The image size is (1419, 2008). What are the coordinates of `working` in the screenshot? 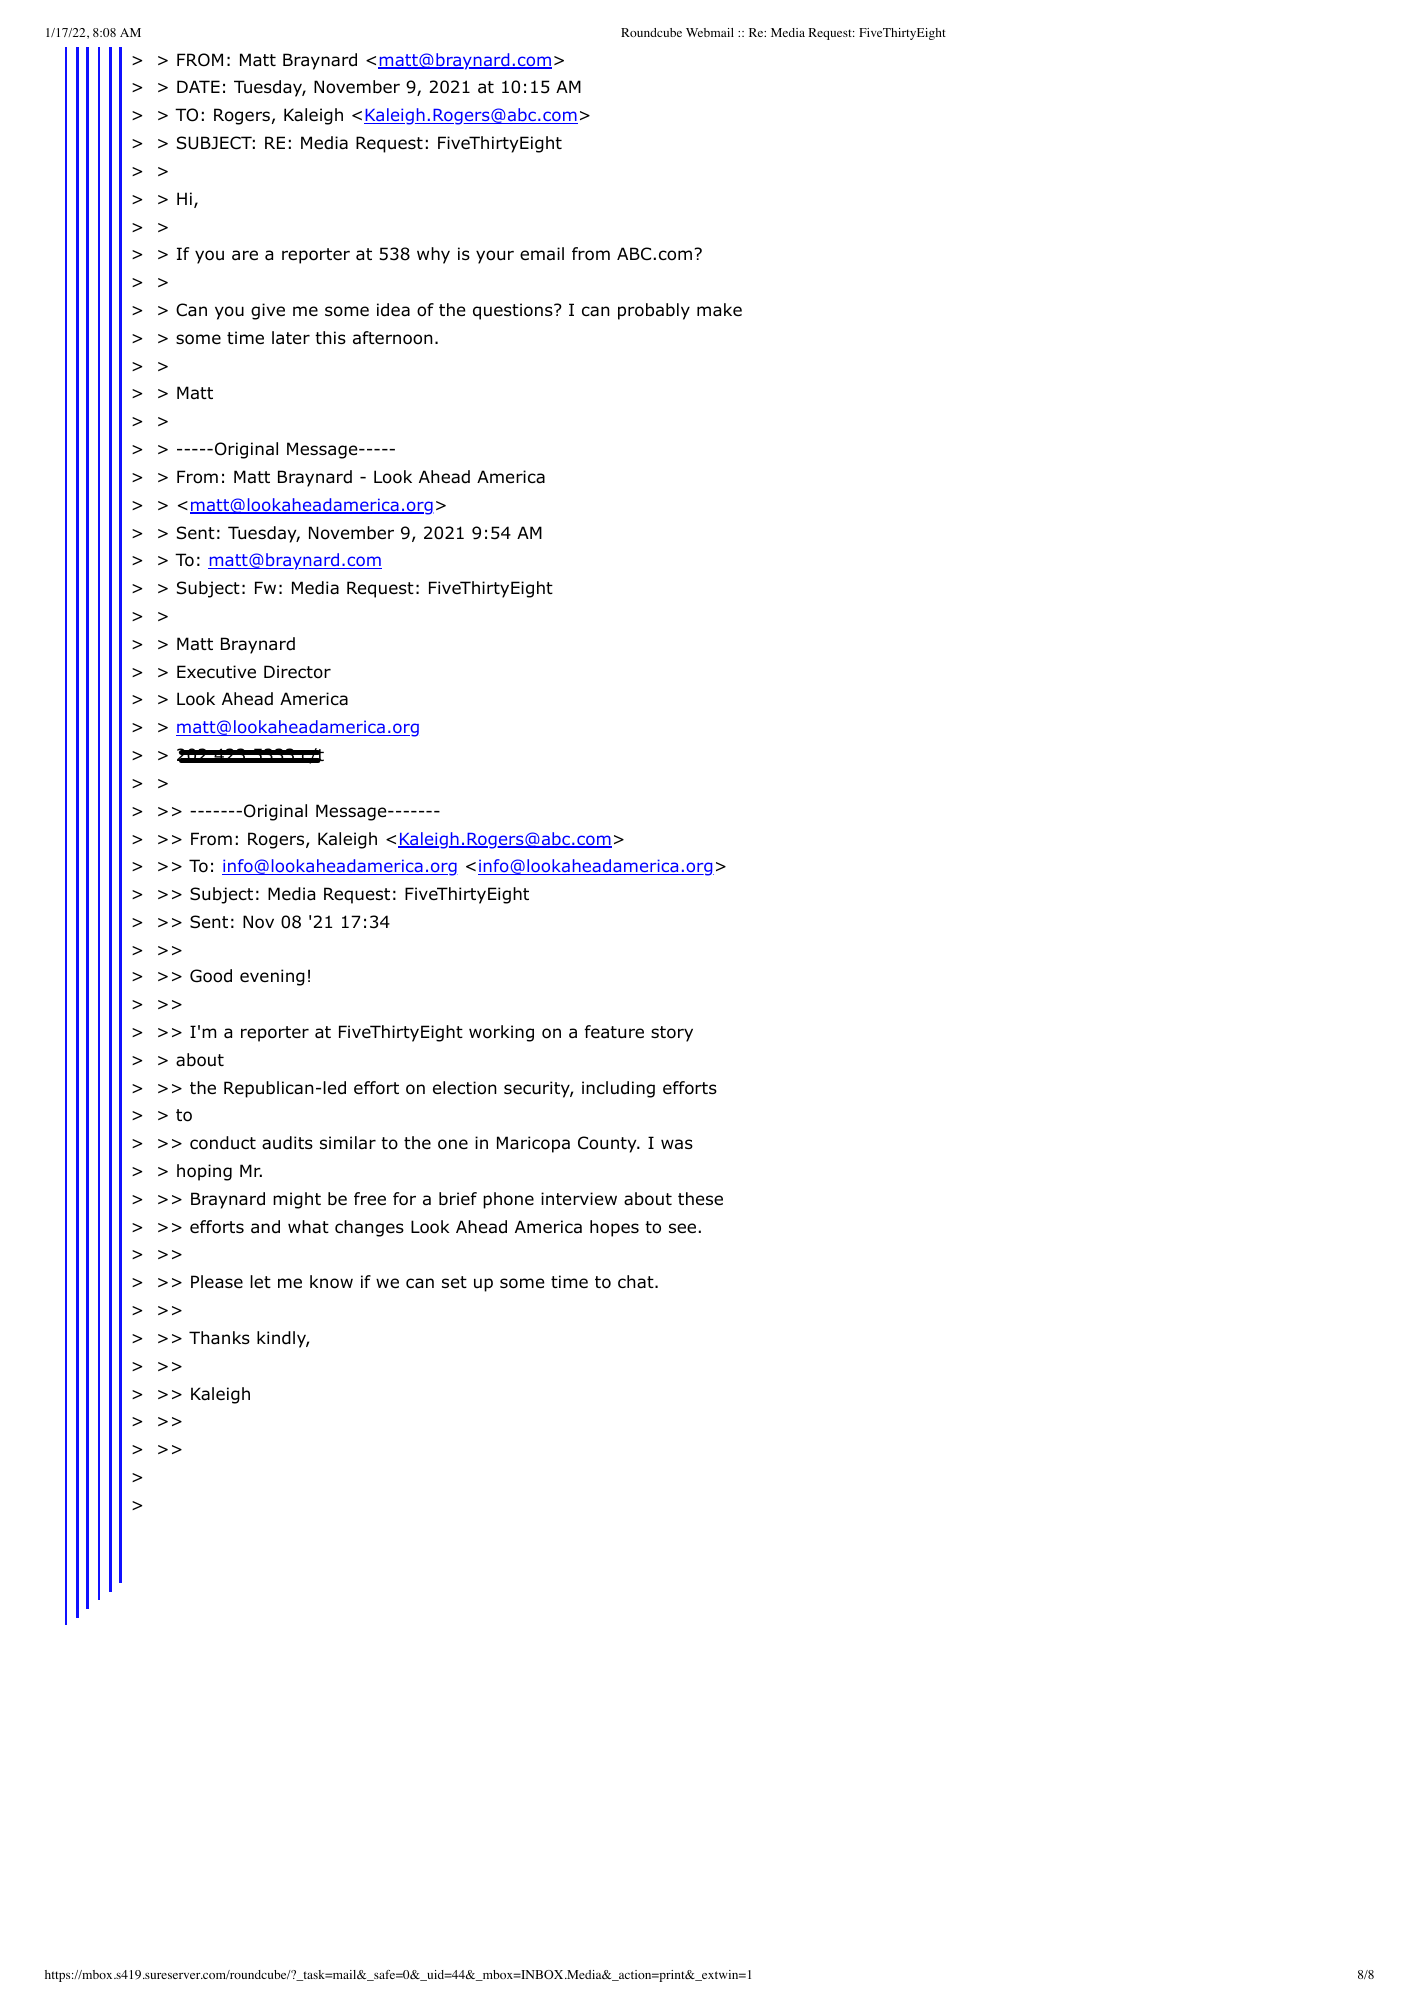 It's located at (501, 1033).
